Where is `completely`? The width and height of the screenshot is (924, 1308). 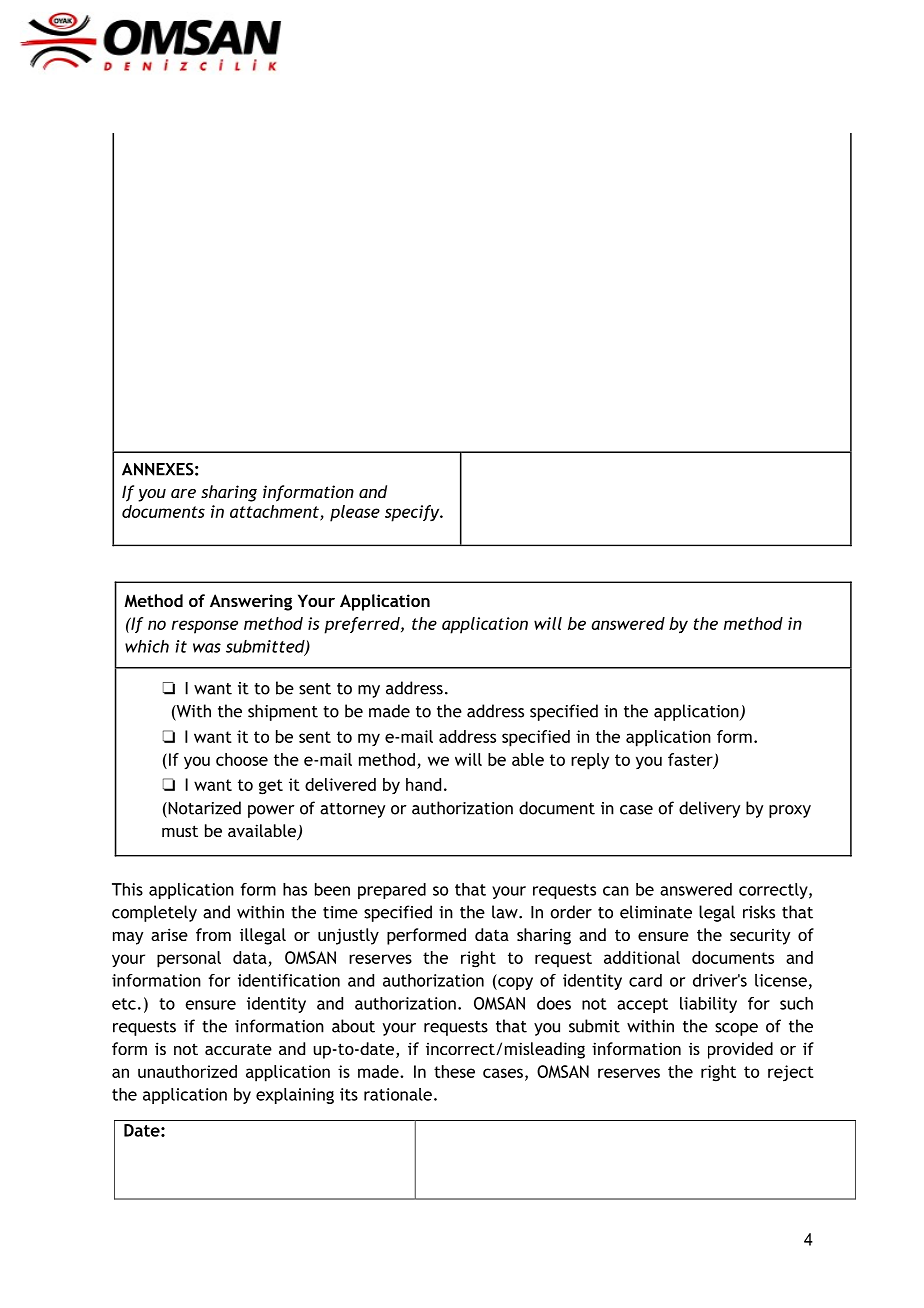
completely is located at coordinates (154, 913).
